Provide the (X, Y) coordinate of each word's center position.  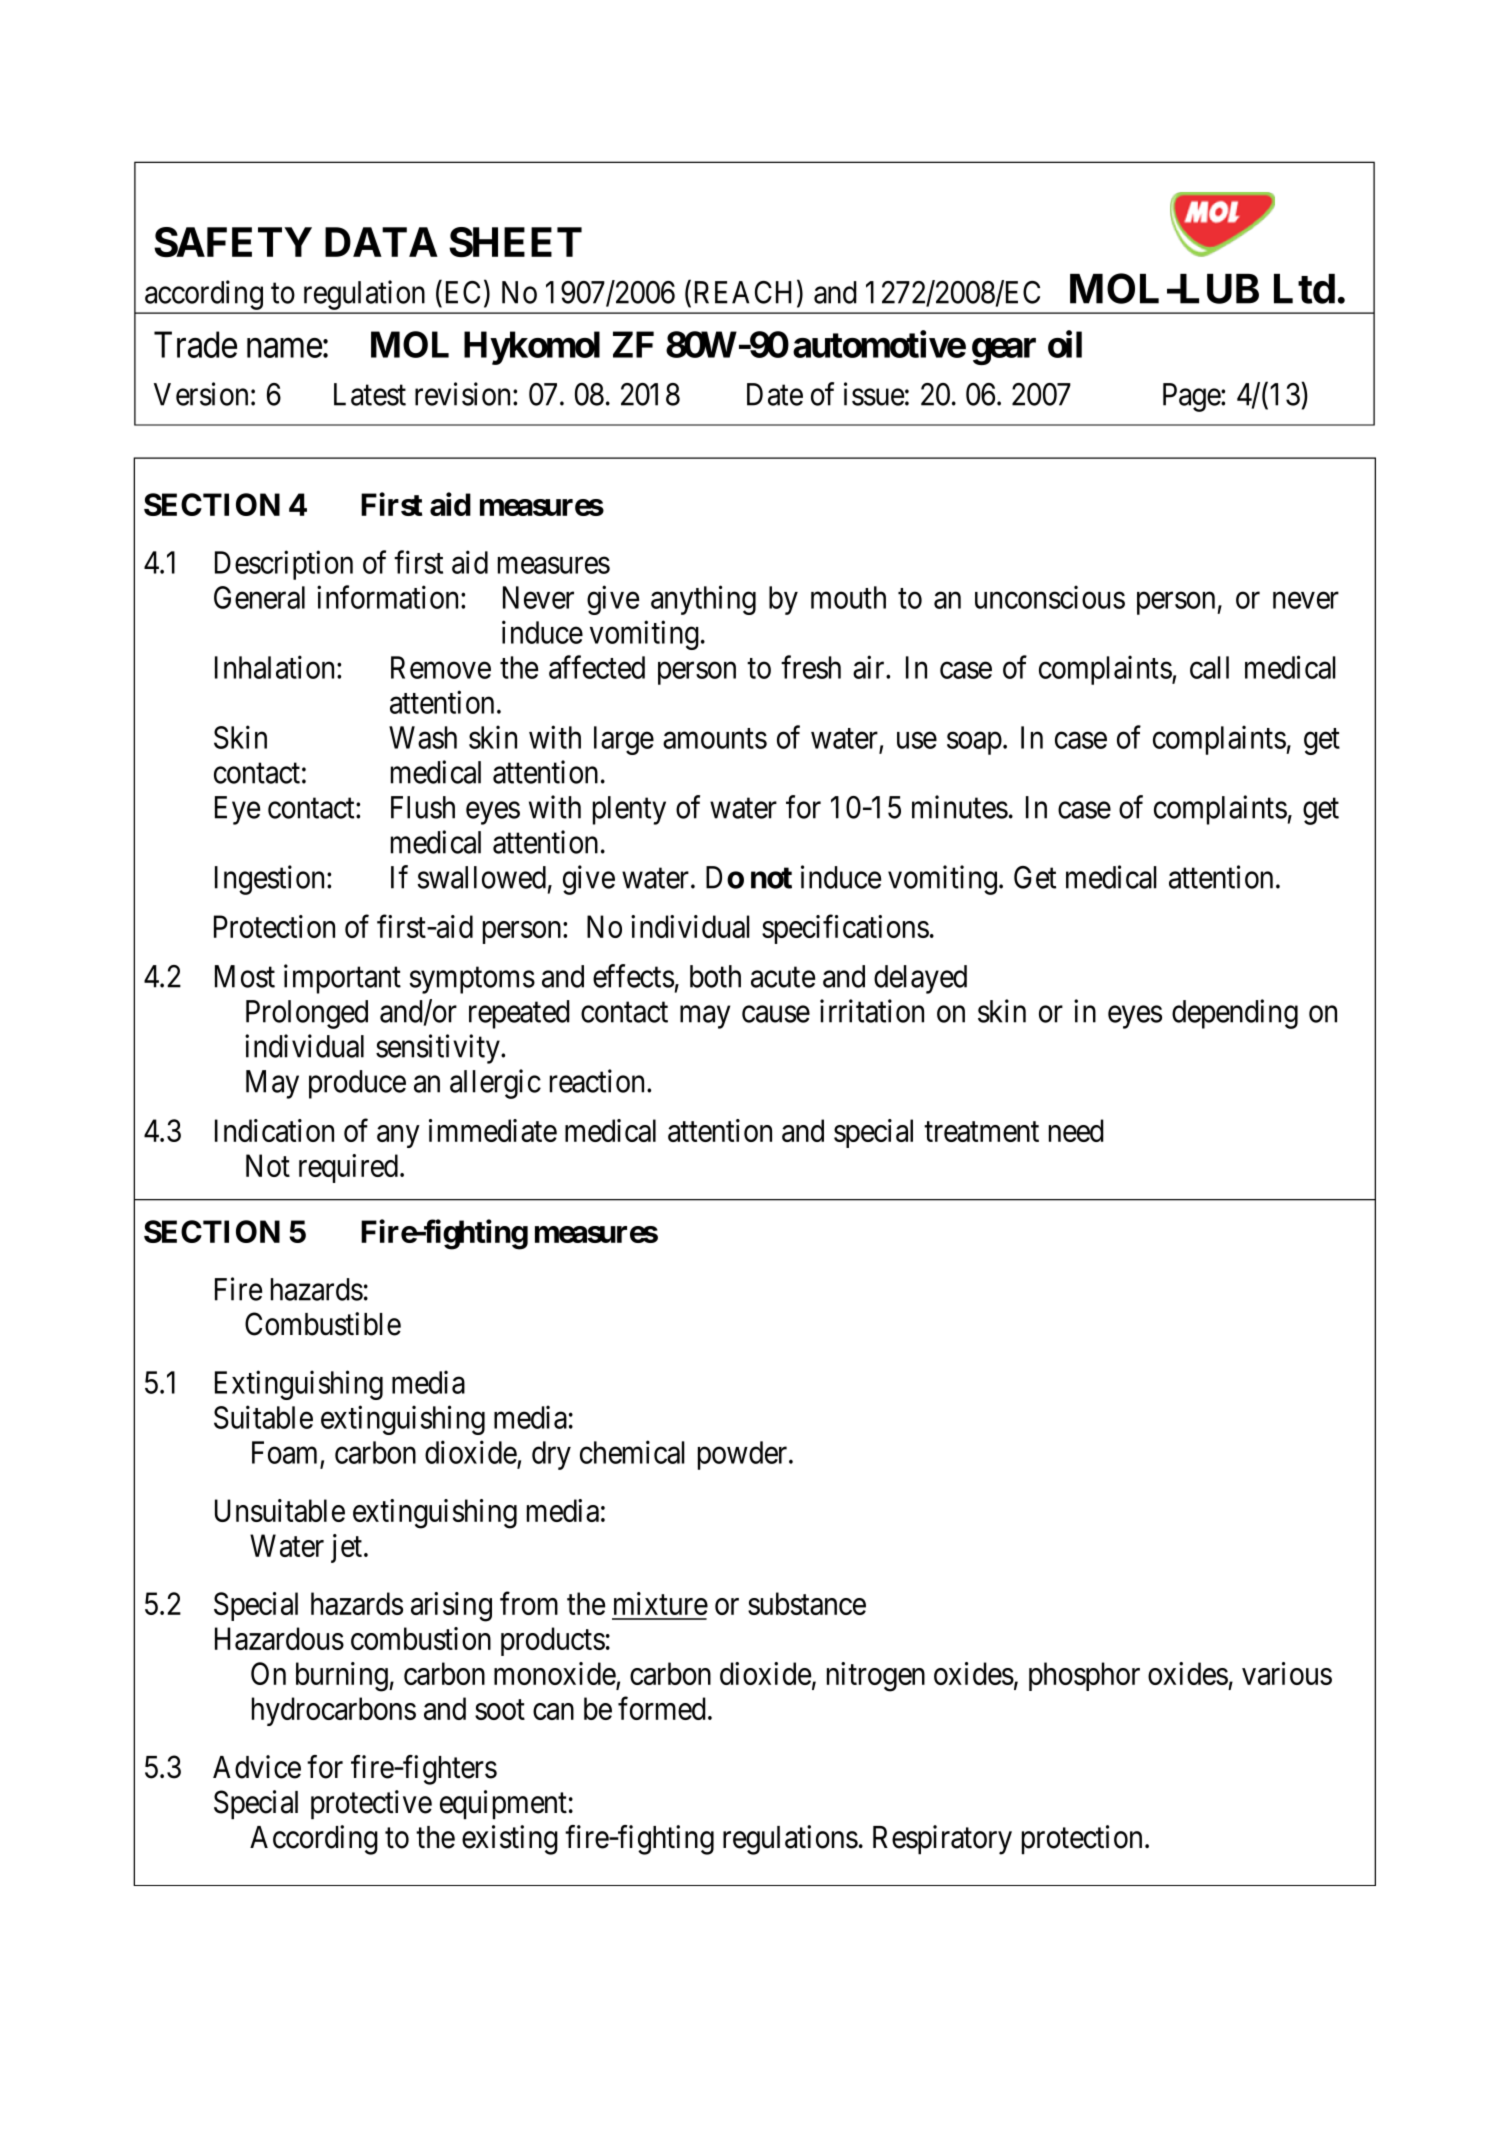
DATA (381, 242)
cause (776, 1014)
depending (1235, 1014)
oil (1065, 344)
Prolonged (307, 1014)
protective (371, 1805)
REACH (746, 293)
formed (662, 1708)
